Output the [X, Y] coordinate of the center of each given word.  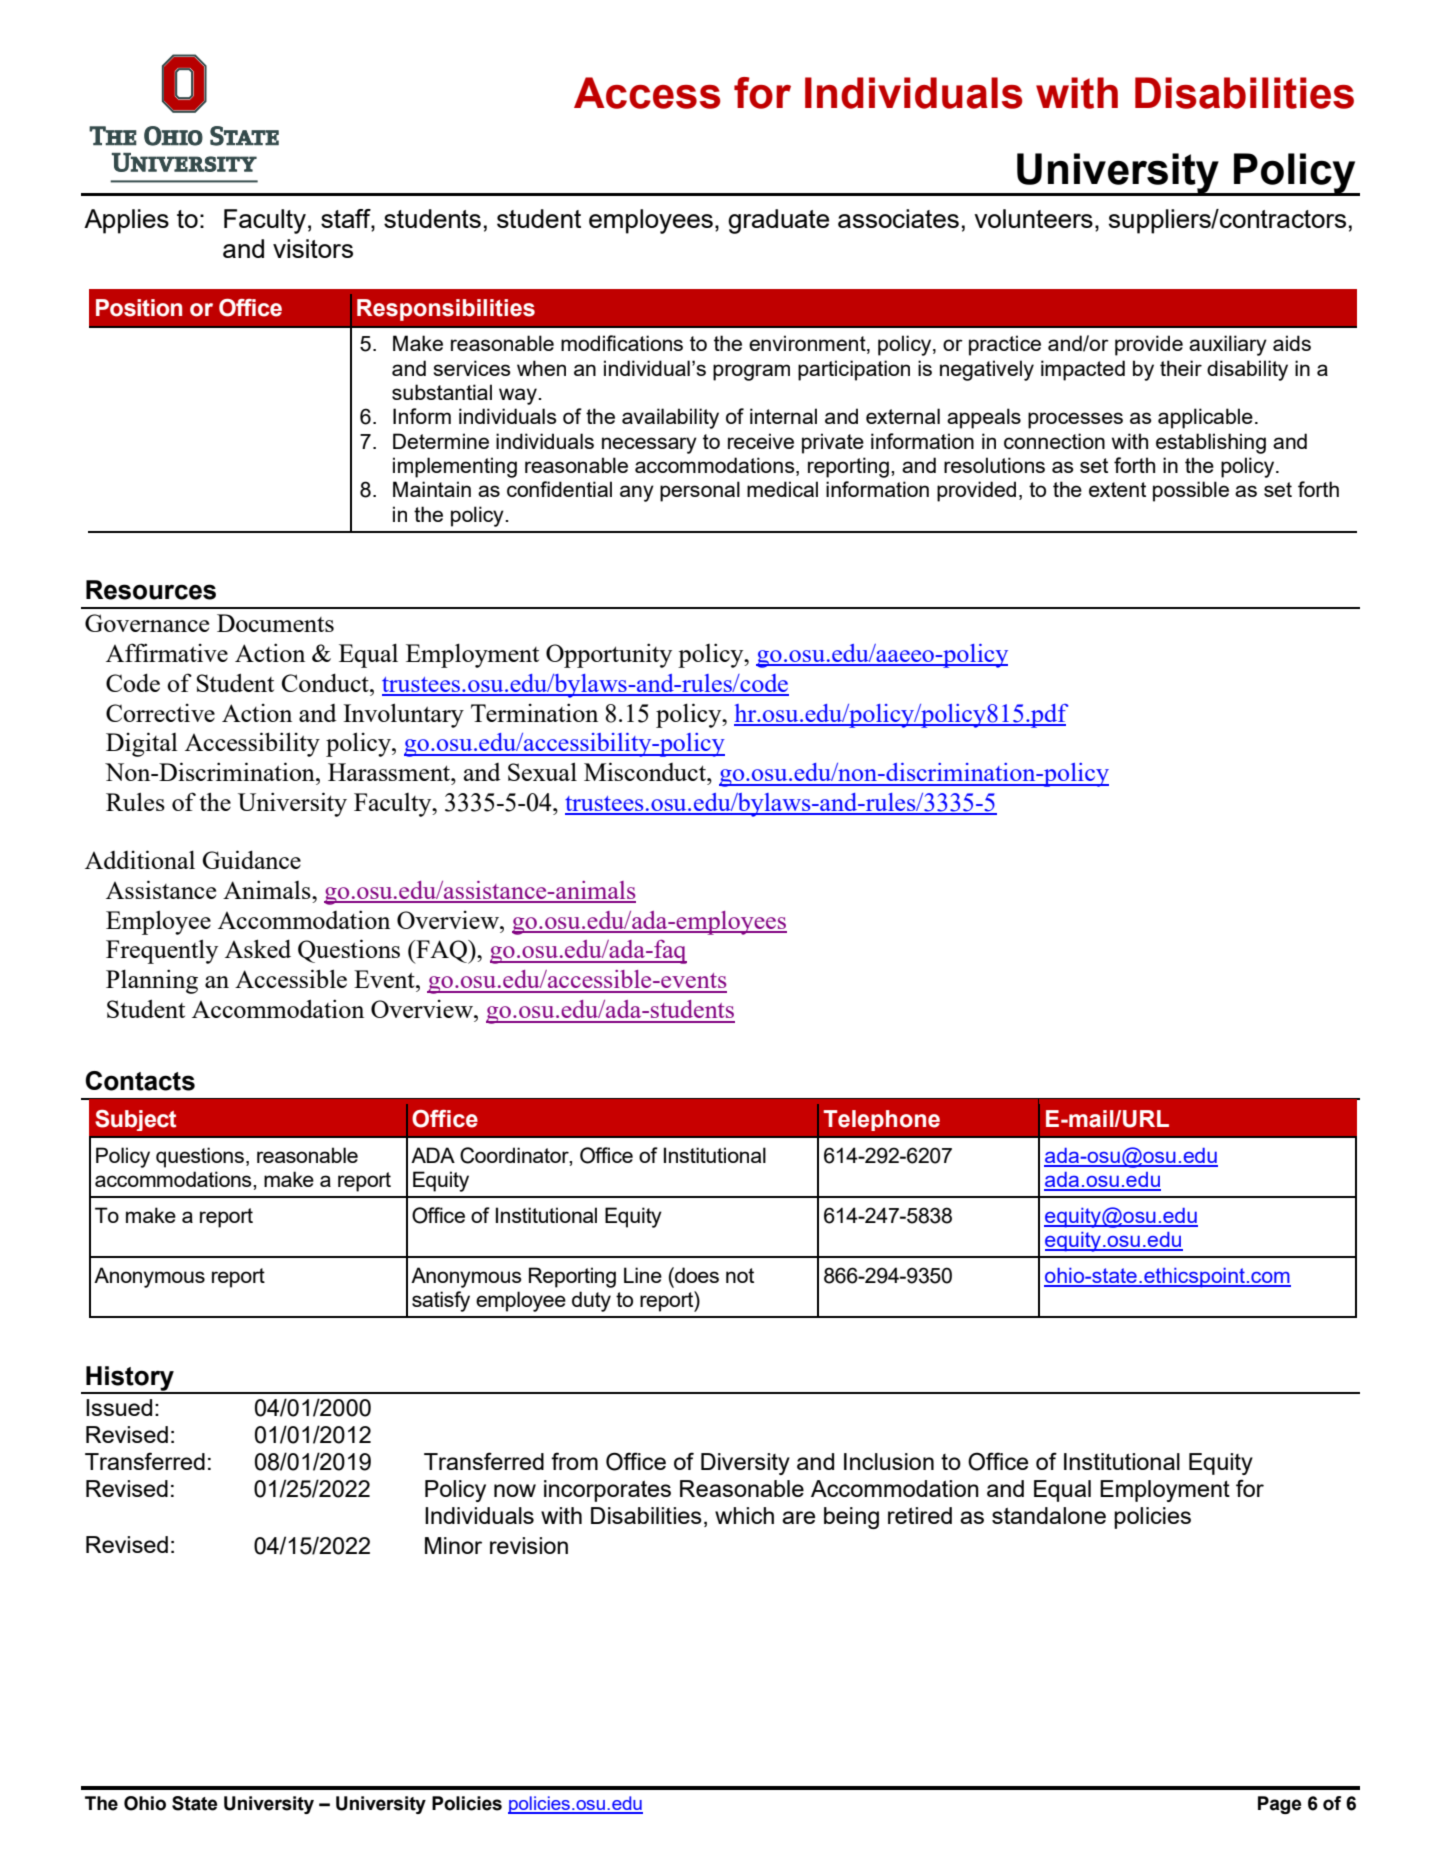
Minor [453, 1545]
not [740, 1275]
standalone [1049, 1515]
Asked [258, 948]
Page [1279, 1805]
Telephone [881, 1120]
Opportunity [609, 655]
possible [1191, 491]
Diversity [745, 1464]
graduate [778, 221]
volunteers [1033, 218]
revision [529, 1545]
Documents [275, 623]
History [130, 1379]
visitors [313, 248]
